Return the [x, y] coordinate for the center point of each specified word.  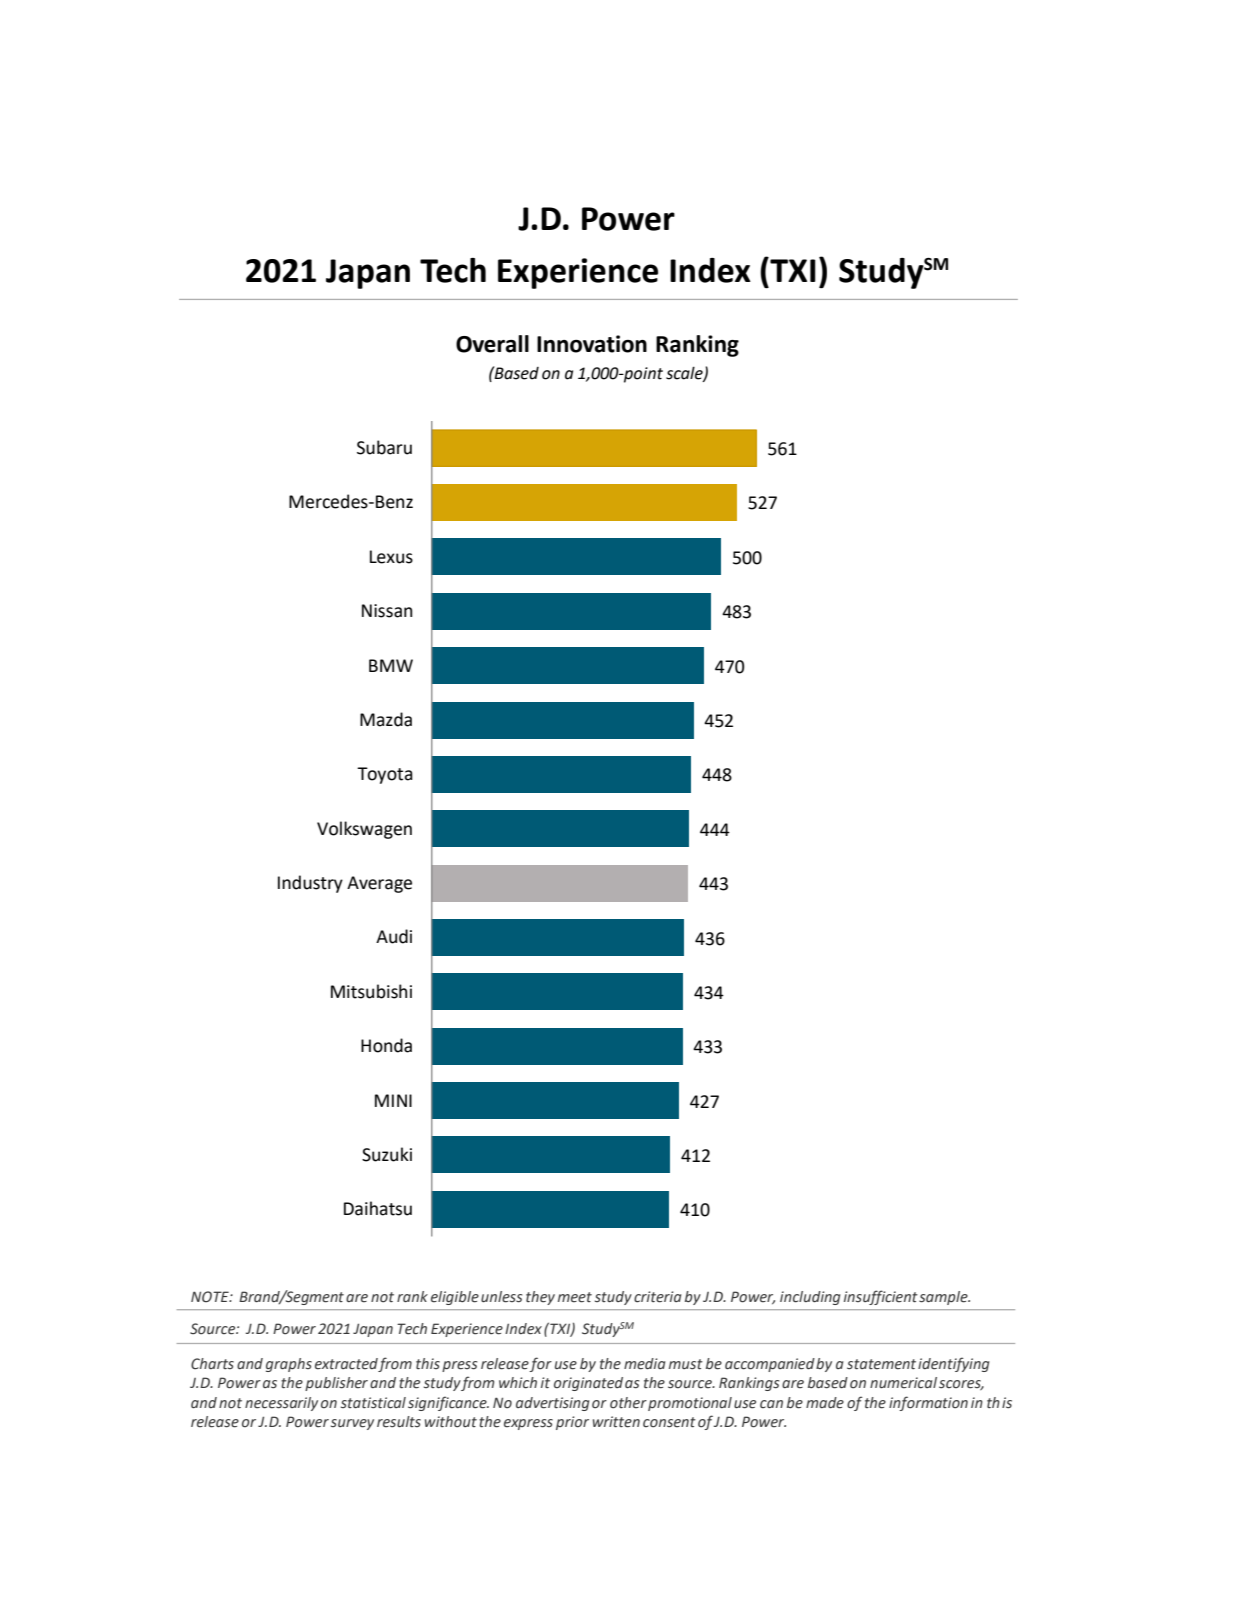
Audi [394, 936]
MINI [393, 1100]
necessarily [281, 1404]
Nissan [387, 611]
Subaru [384, 447]
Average [379, 884]
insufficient [881, 1297]
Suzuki [387, 1154]
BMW [391, 665]
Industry [310, 884]
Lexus [391, 557]
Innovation [592, 344]
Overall [492, 344]
